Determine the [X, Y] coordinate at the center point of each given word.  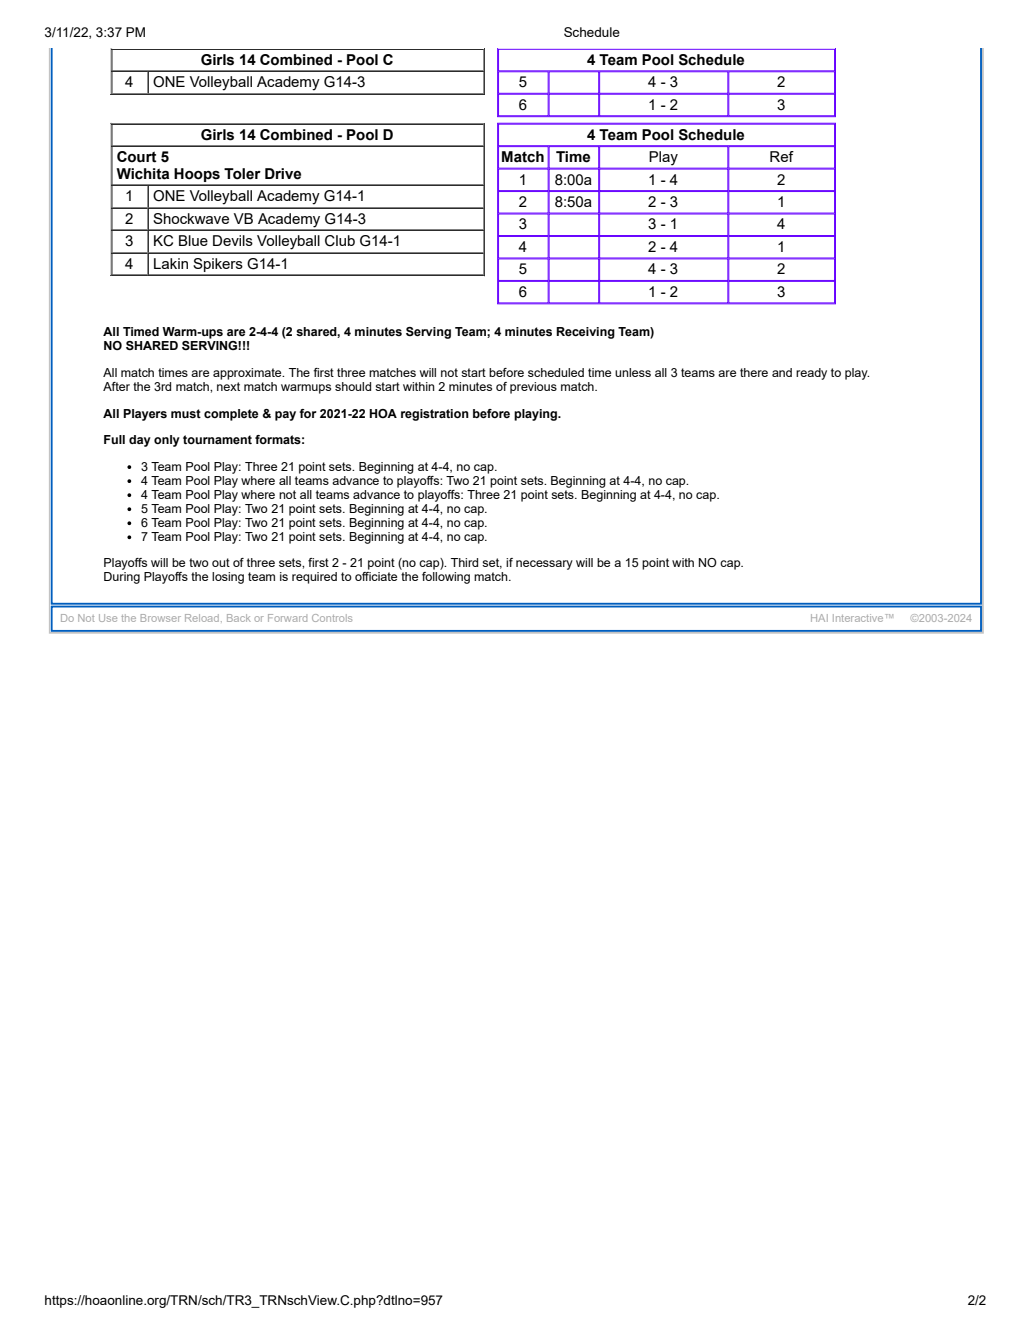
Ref [782, 156]
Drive [283, 174]
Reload [202, 618]
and [782, 372]
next [228, 386]
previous [533, 388]
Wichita [142, 174]
